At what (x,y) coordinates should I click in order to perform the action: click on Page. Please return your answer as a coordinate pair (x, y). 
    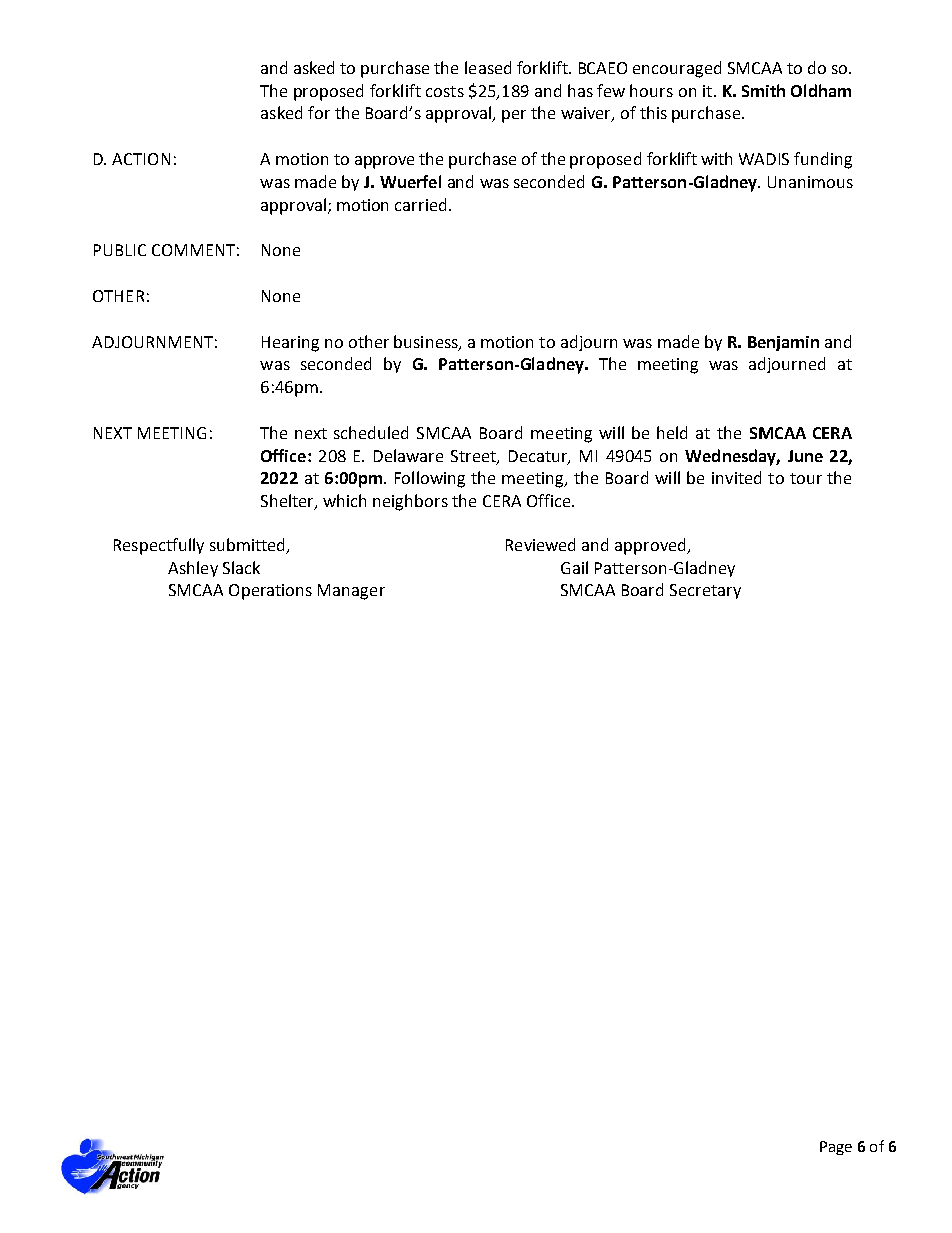
    Looking at the image, I should click on (836, 1148).
